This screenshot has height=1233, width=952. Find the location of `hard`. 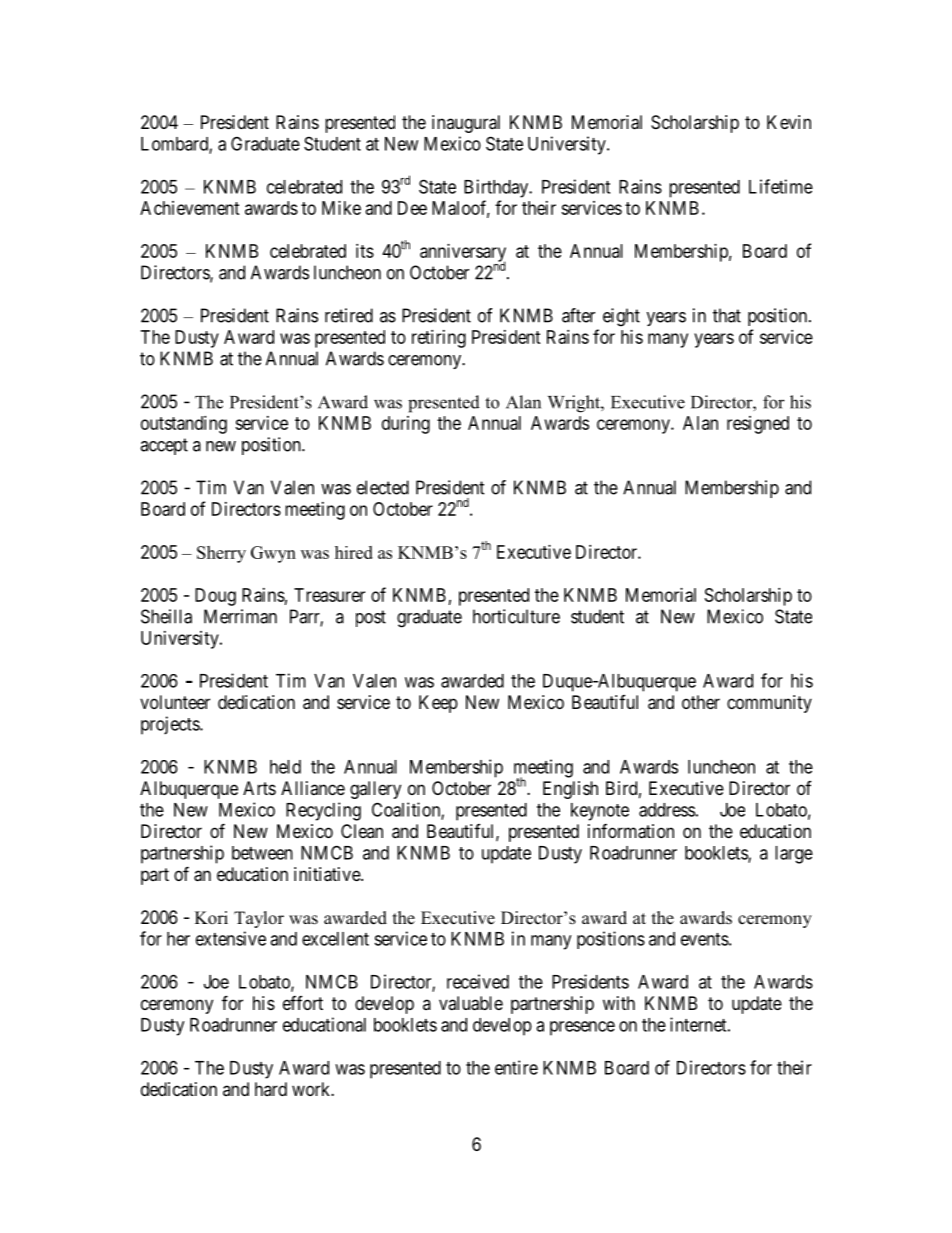

hard is located at coordinates (271, 1089).
